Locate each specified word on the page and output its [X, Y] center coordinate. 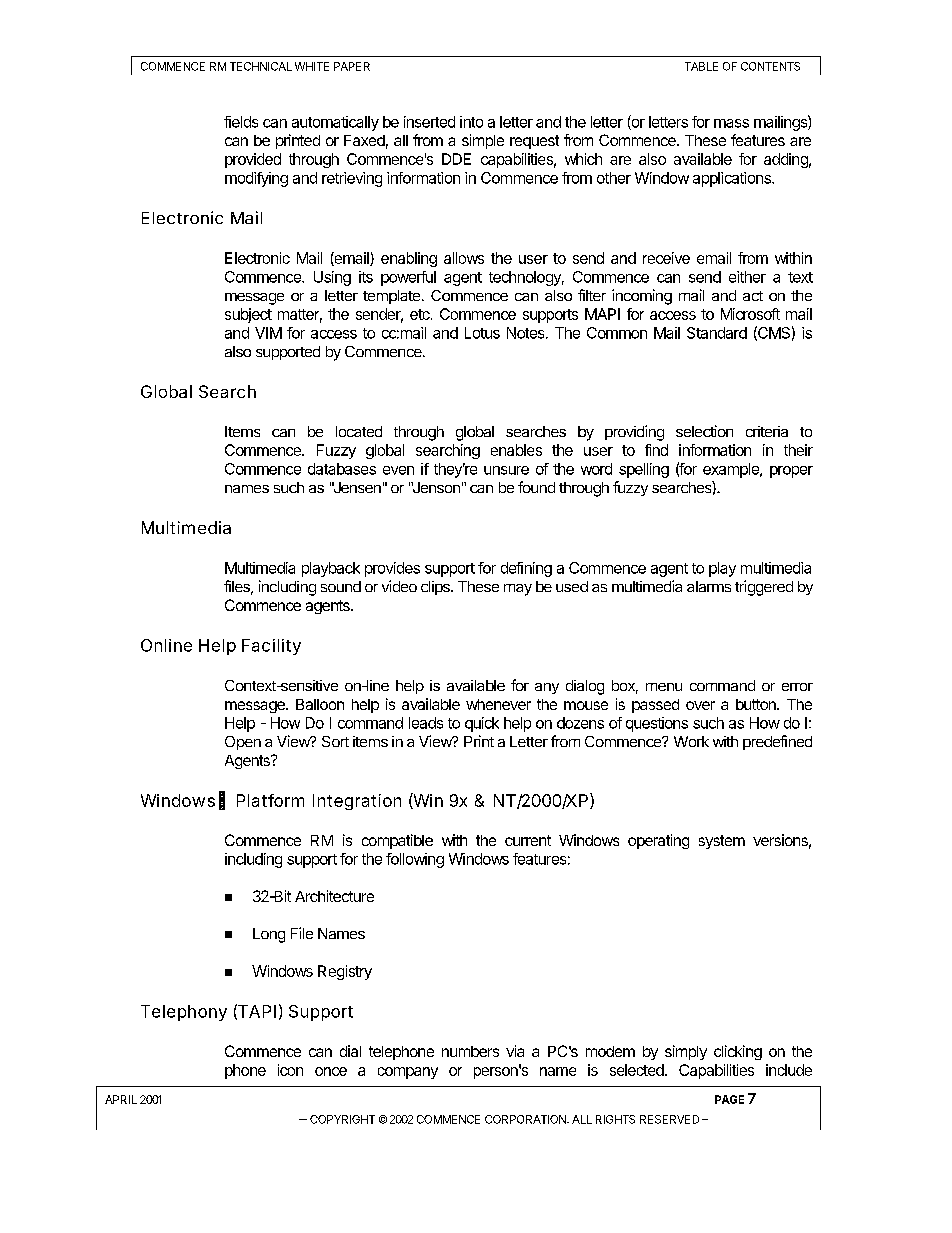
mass [731, 123]
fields [241, 122]
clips [436, 588]
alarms [709, 586]
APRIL [121, 1099]
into [471, 122]
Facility [271, 647]
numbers [470, 1051]
